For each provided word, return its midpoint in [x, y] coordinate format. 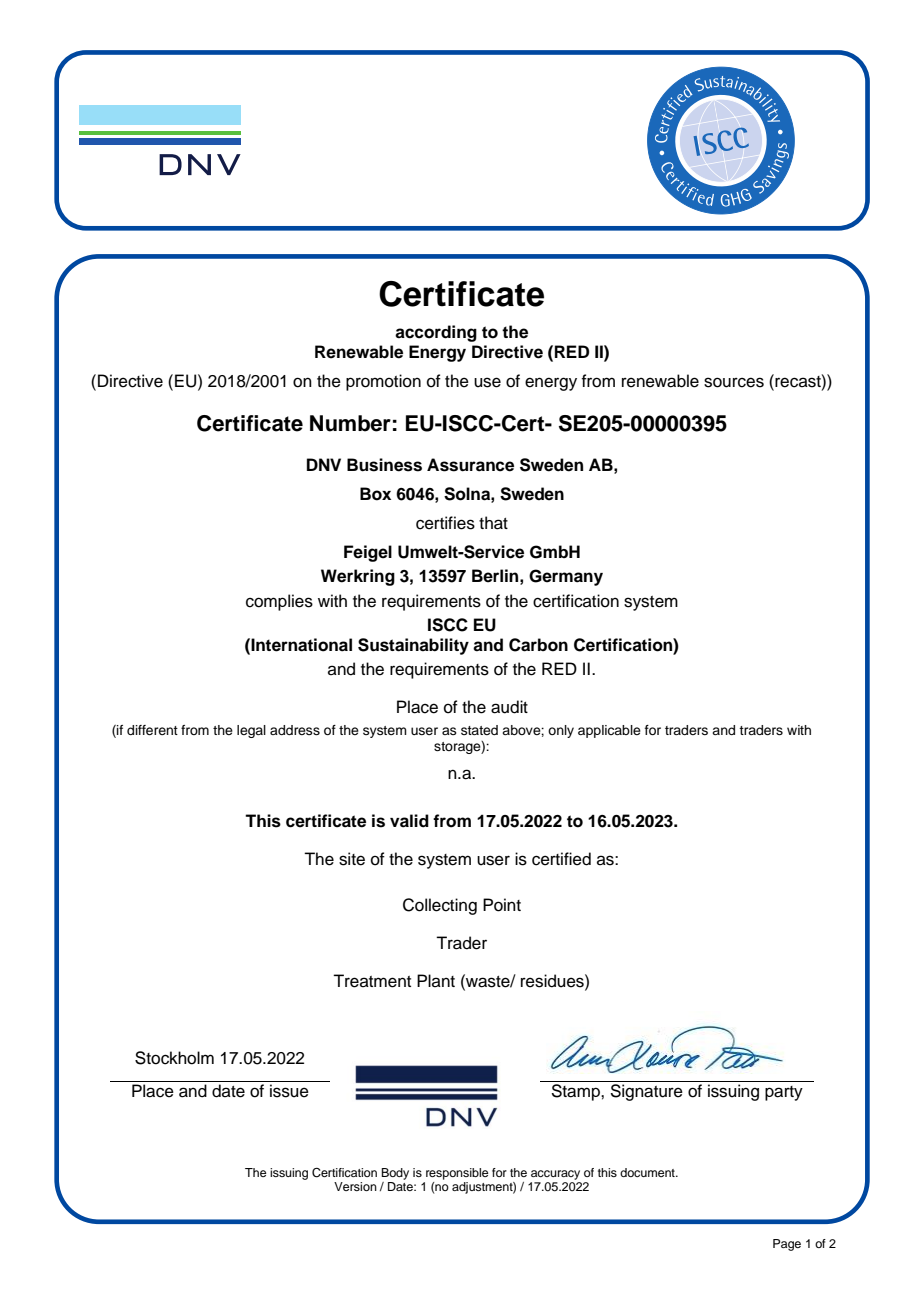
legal [251, 731]
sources [734, 382]
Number [350, 423]
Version [355, 1186]
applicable [609, 731]
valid [409, 821]
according [436, 333]
